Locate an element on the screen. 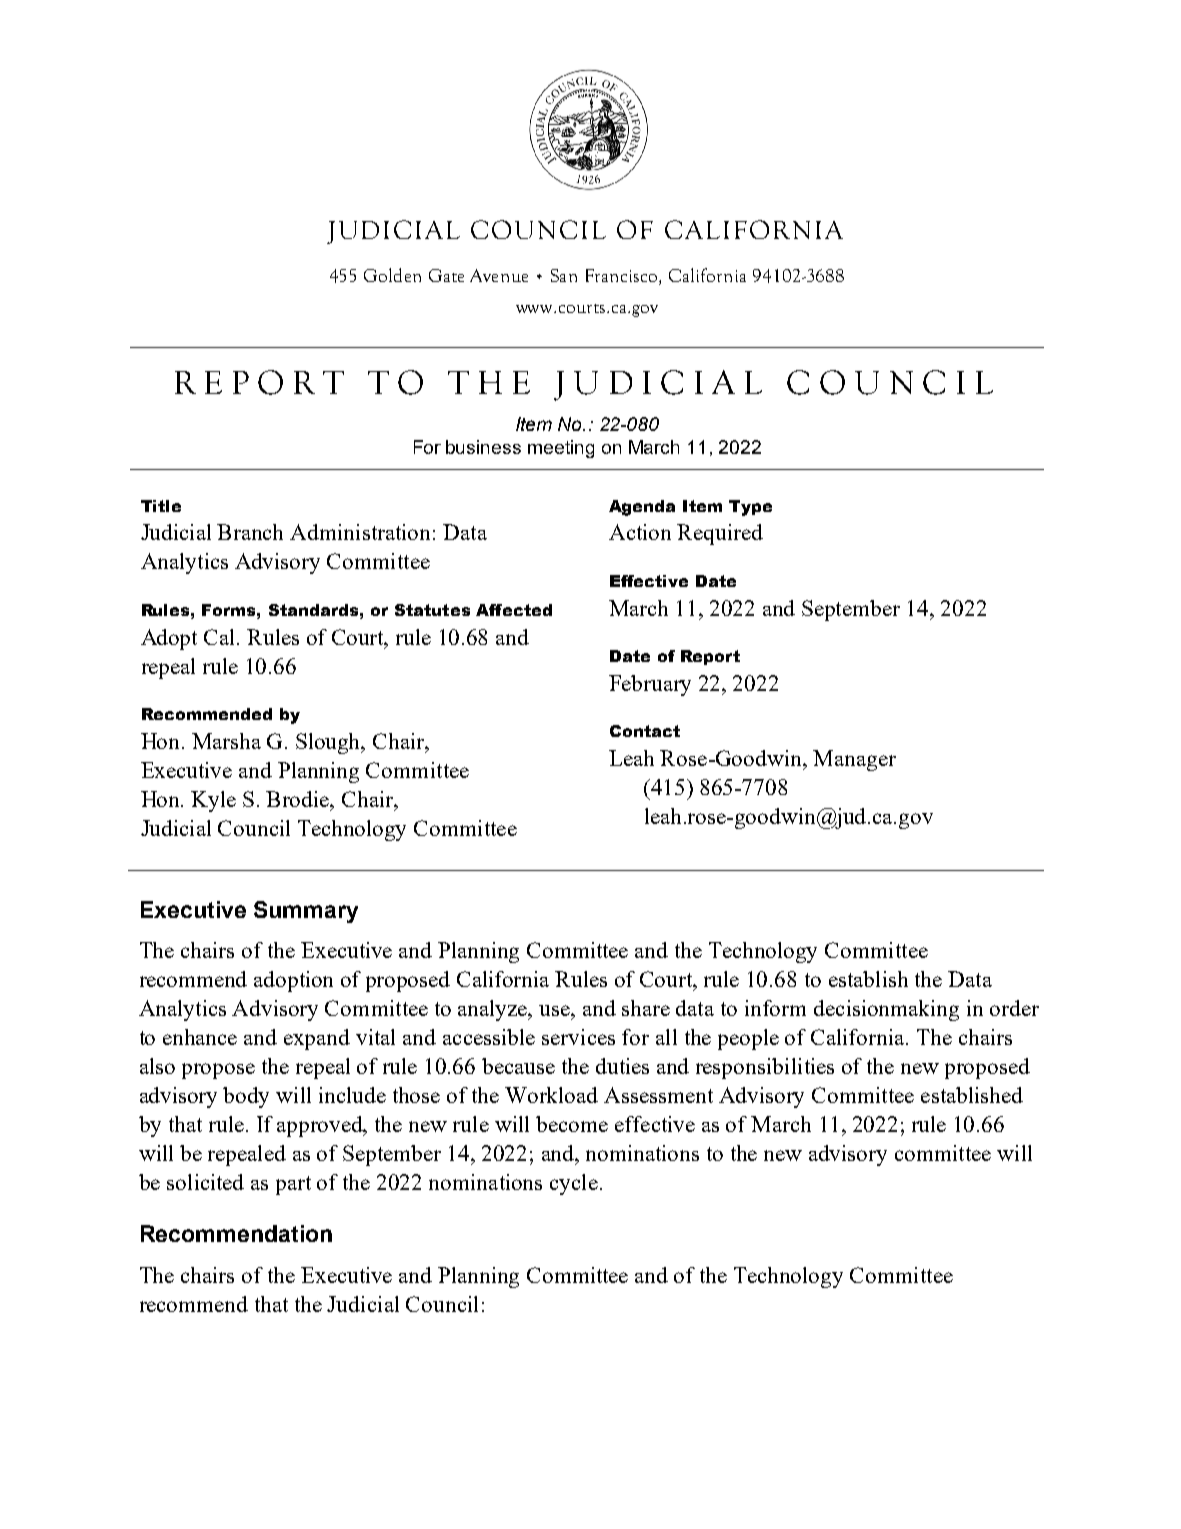 Image resolution: width=1181 pixels, height=1529 pixels. San is located at coordinates (564, 275).
